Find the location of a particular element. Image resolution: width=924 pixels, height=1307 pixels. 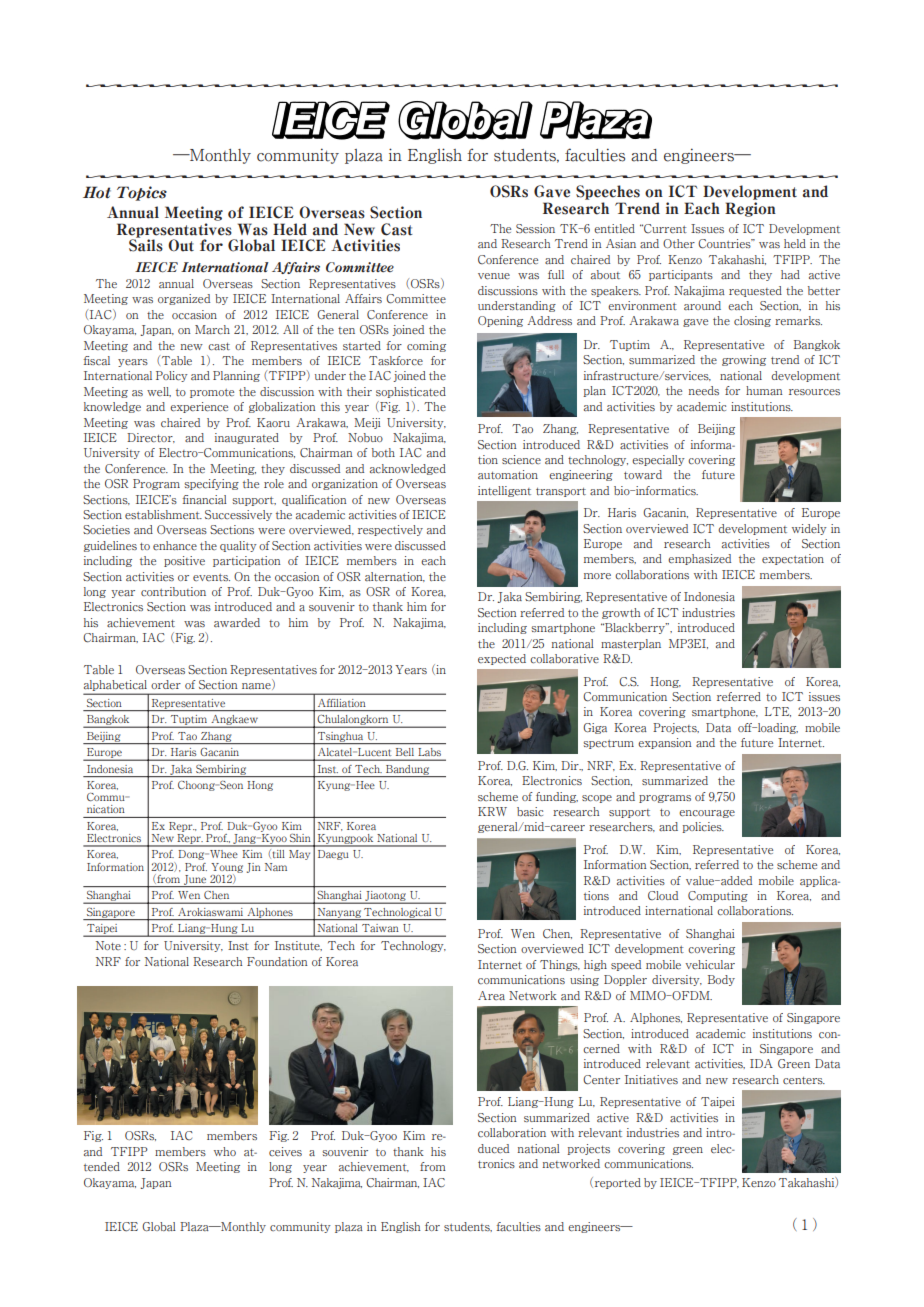

Note is located at coordinates (108, 945).
